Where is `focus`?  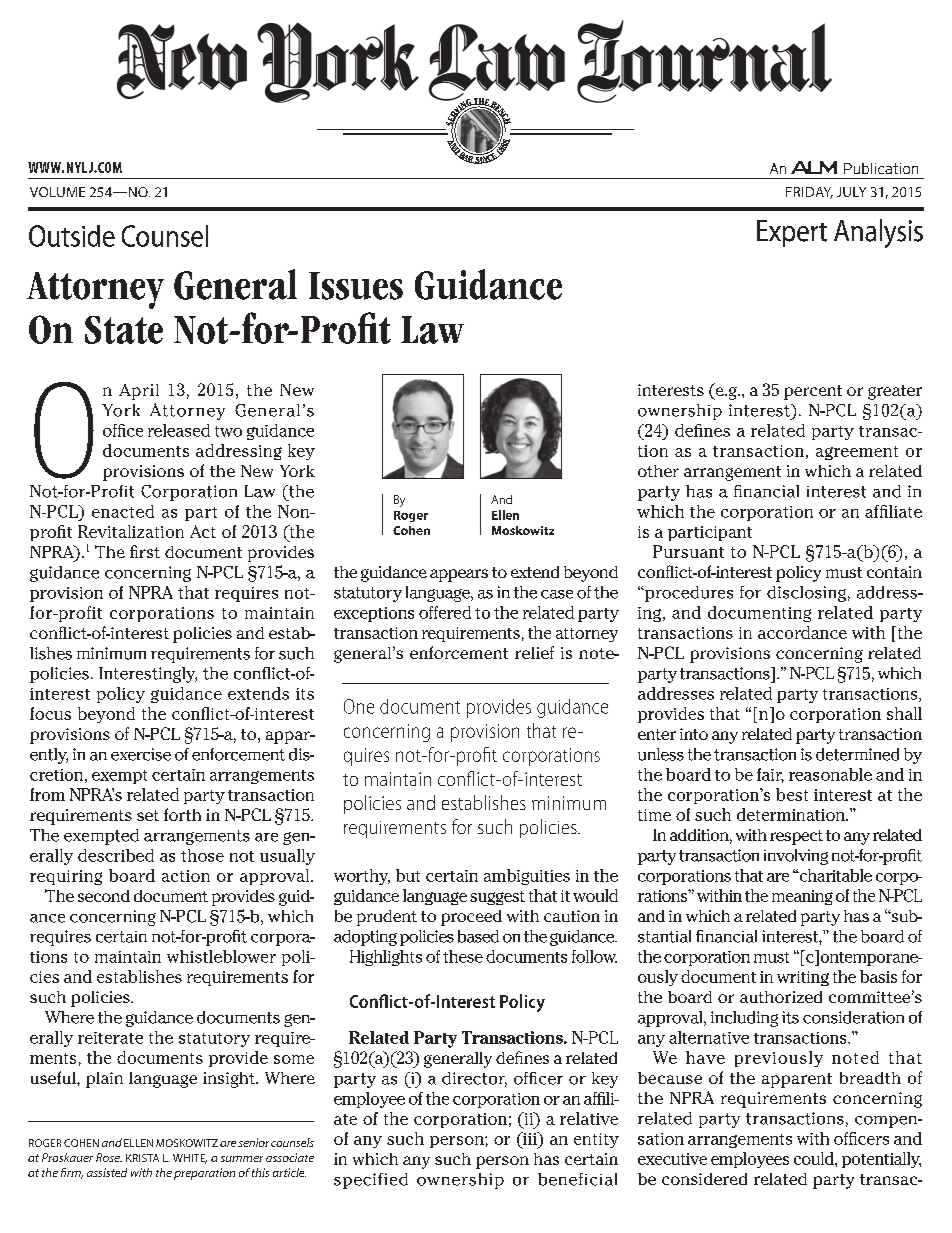 focus is located at coordinates (50, 713).
